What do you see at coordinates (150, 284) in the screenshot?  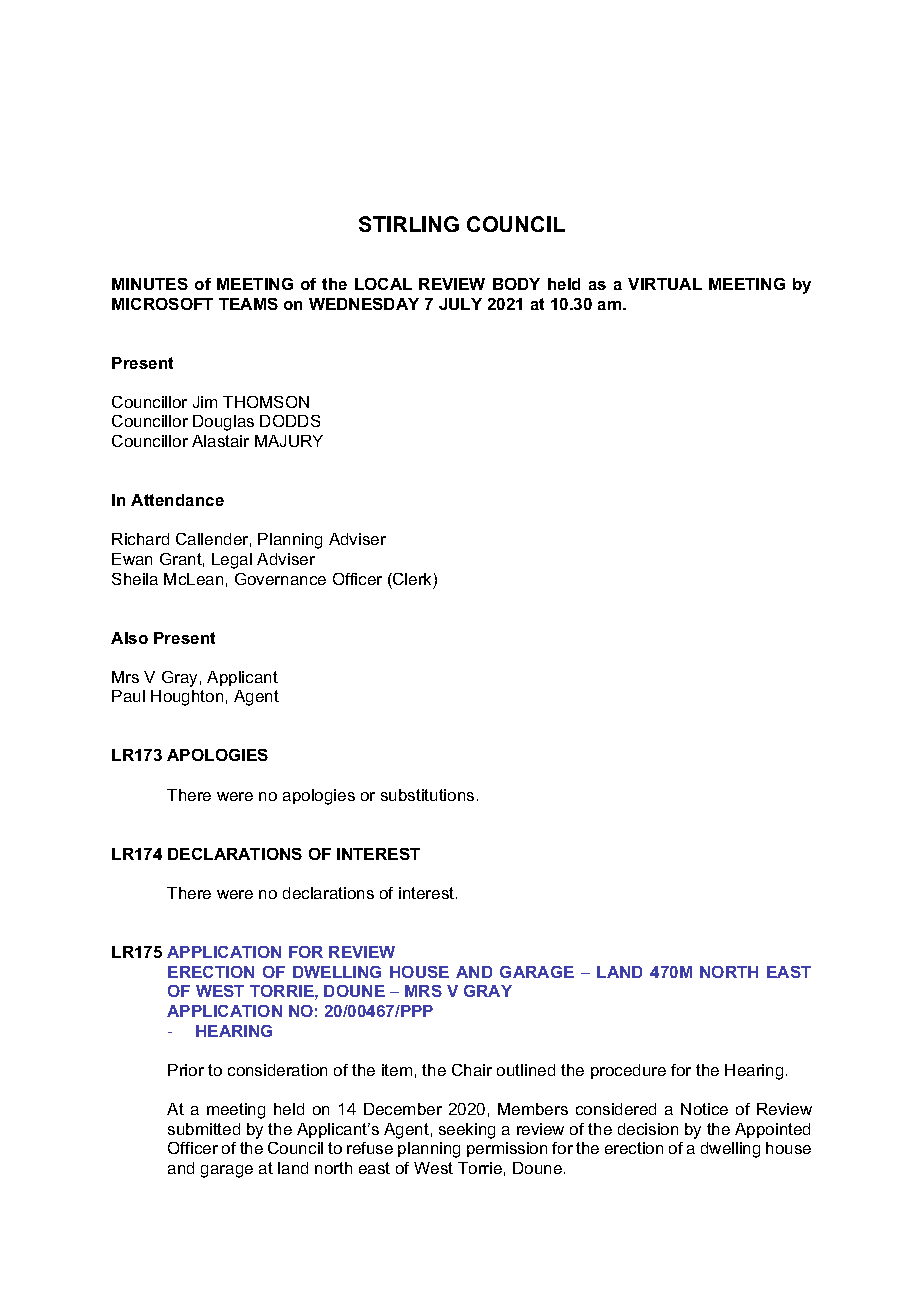 I see `MINUTES` at bounding box center [150, 284].
